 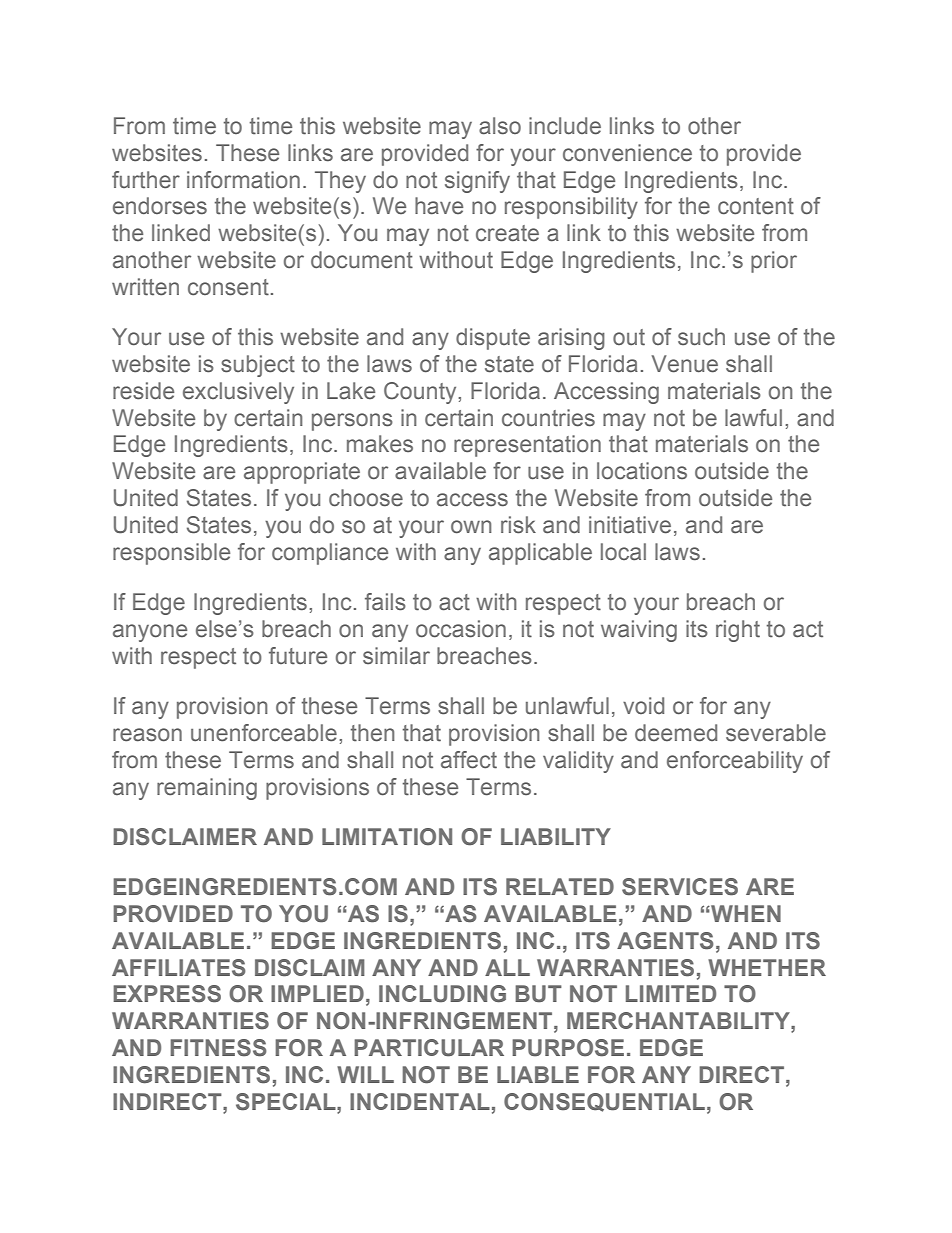 I want to click on signify, so click(x=477, y=182).
